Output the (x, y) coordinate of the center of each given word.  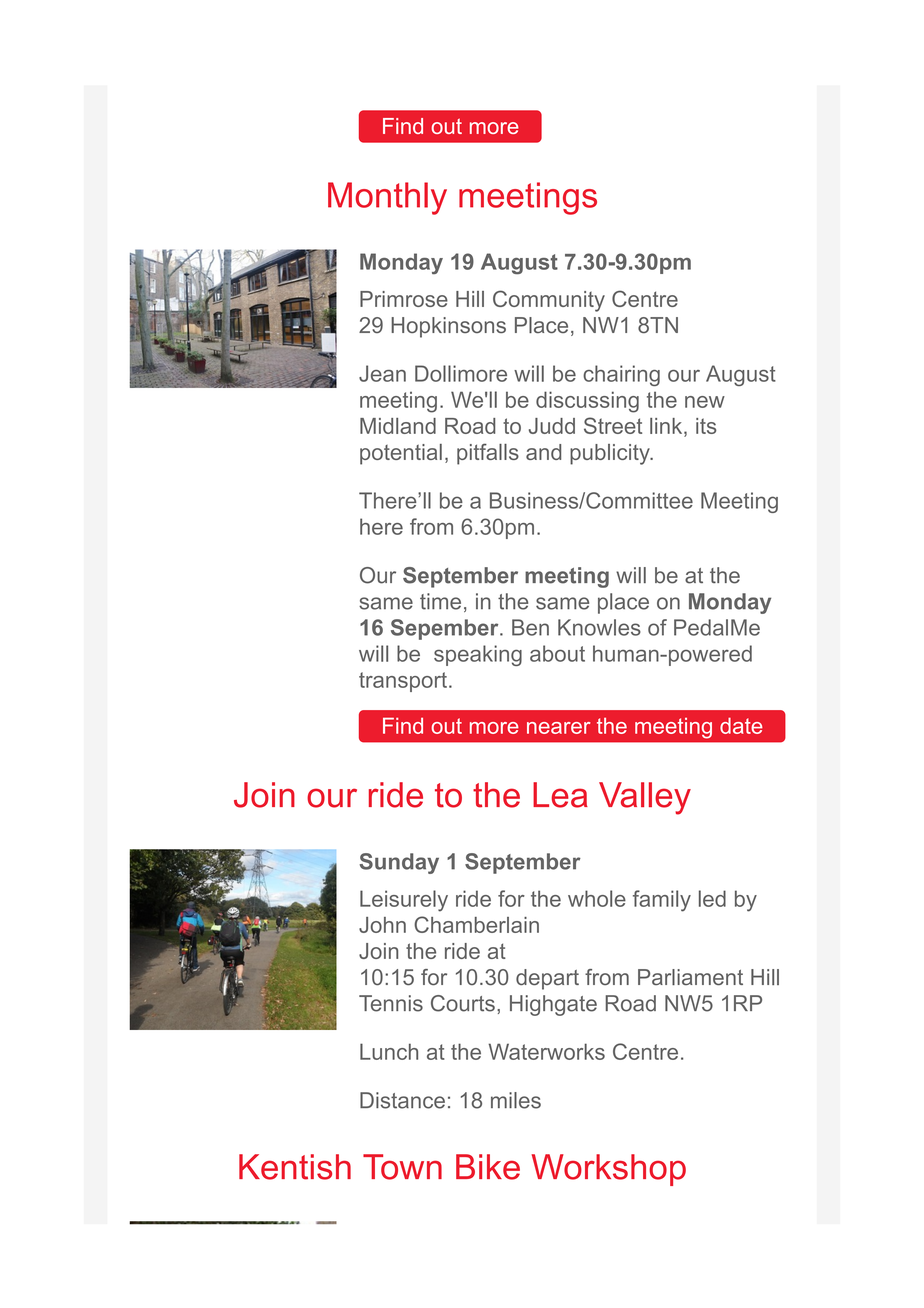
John (382, 925)
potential (401, 454)
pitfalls (488, 454)
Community (549, 301)
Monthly (387, 198)
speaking (478, 655)
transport (403, 682)
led (712, 898)
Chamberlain (476, 924)
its (706, 426)
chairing (621, 375)
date (741, 725)
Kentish (295, 1167)
